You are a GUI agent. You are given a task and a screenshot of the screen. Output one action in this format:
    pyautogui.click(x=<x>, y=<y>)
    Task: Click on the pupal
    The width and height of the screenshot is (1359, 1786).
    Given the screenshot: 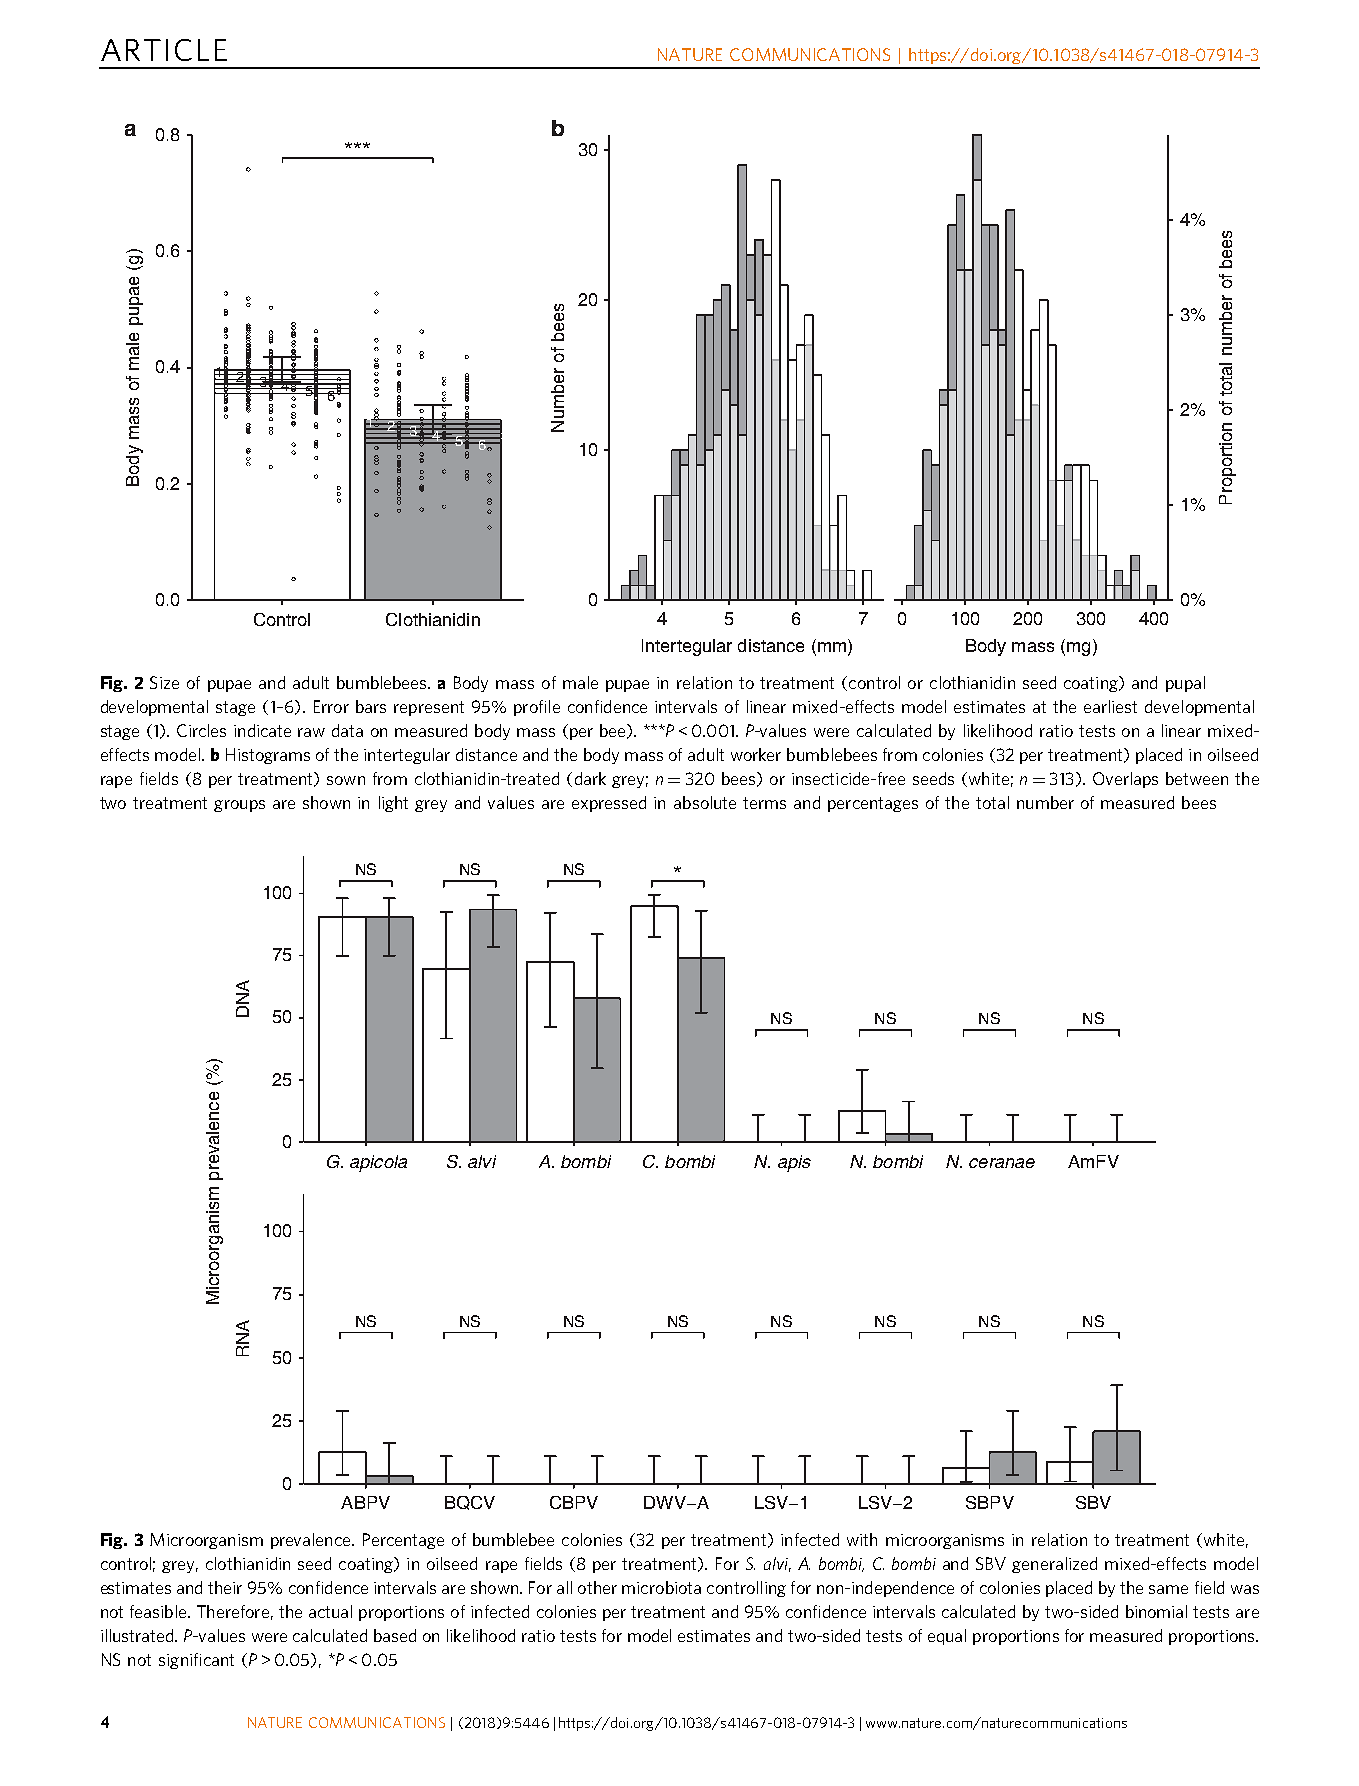 What is the action you would take?
    pyautogui.click(x=1185, y=684)
